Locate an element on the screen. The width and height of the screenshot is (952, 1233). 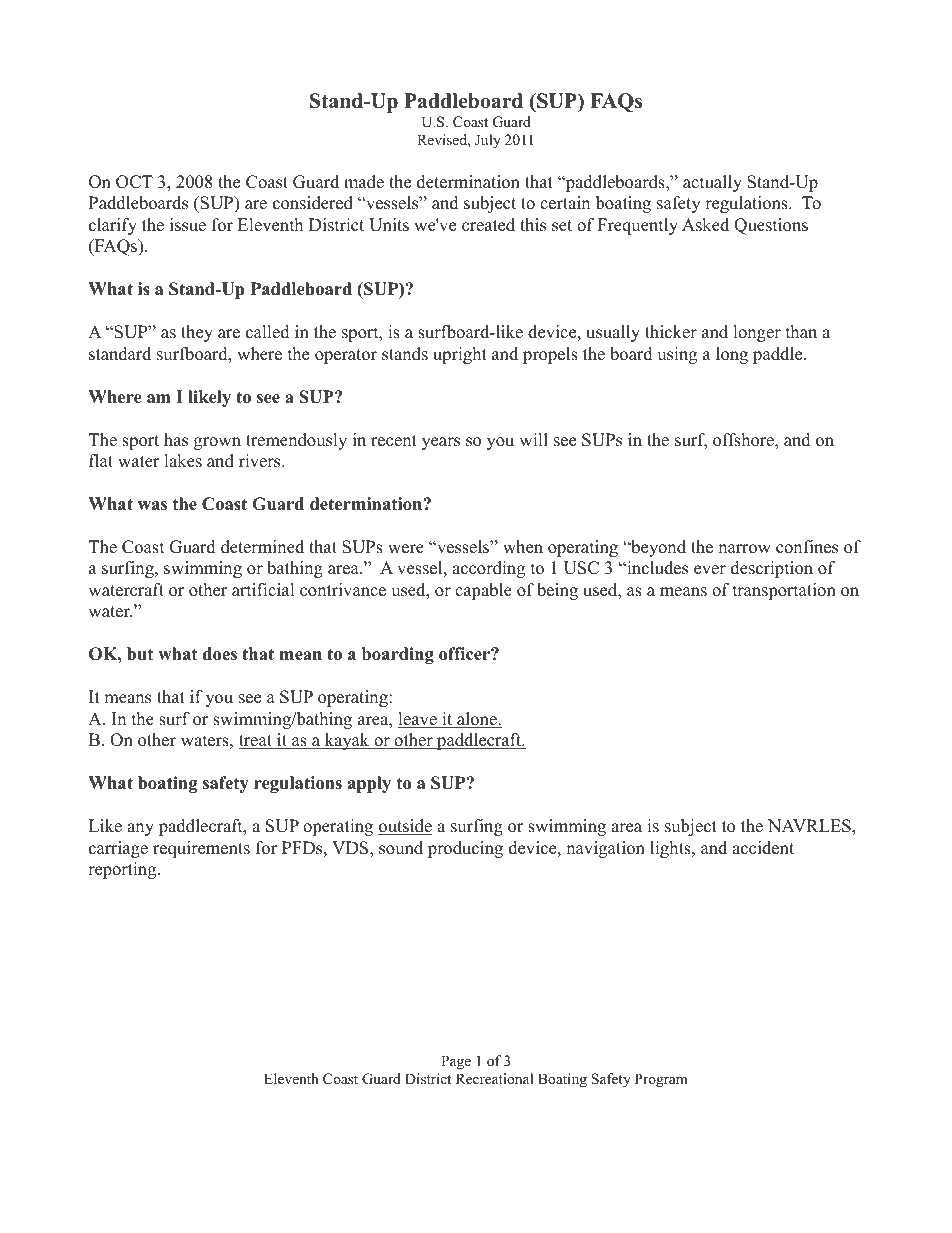
Program is located at coordinates (661, 1080).
